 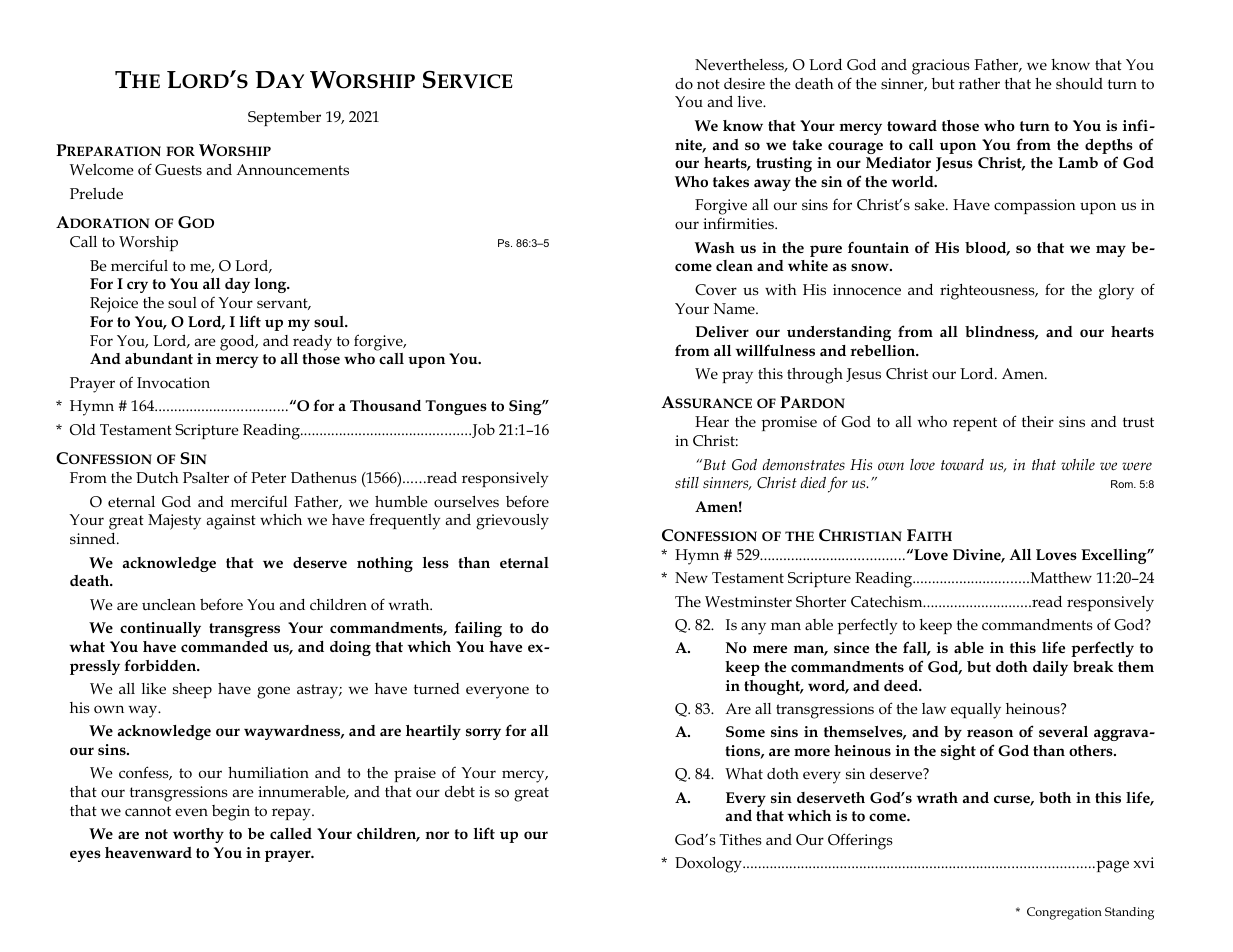 What do you see at coordinates (157, 478) in the document?
I see `Dutch` at bounding box center [157, 478].
